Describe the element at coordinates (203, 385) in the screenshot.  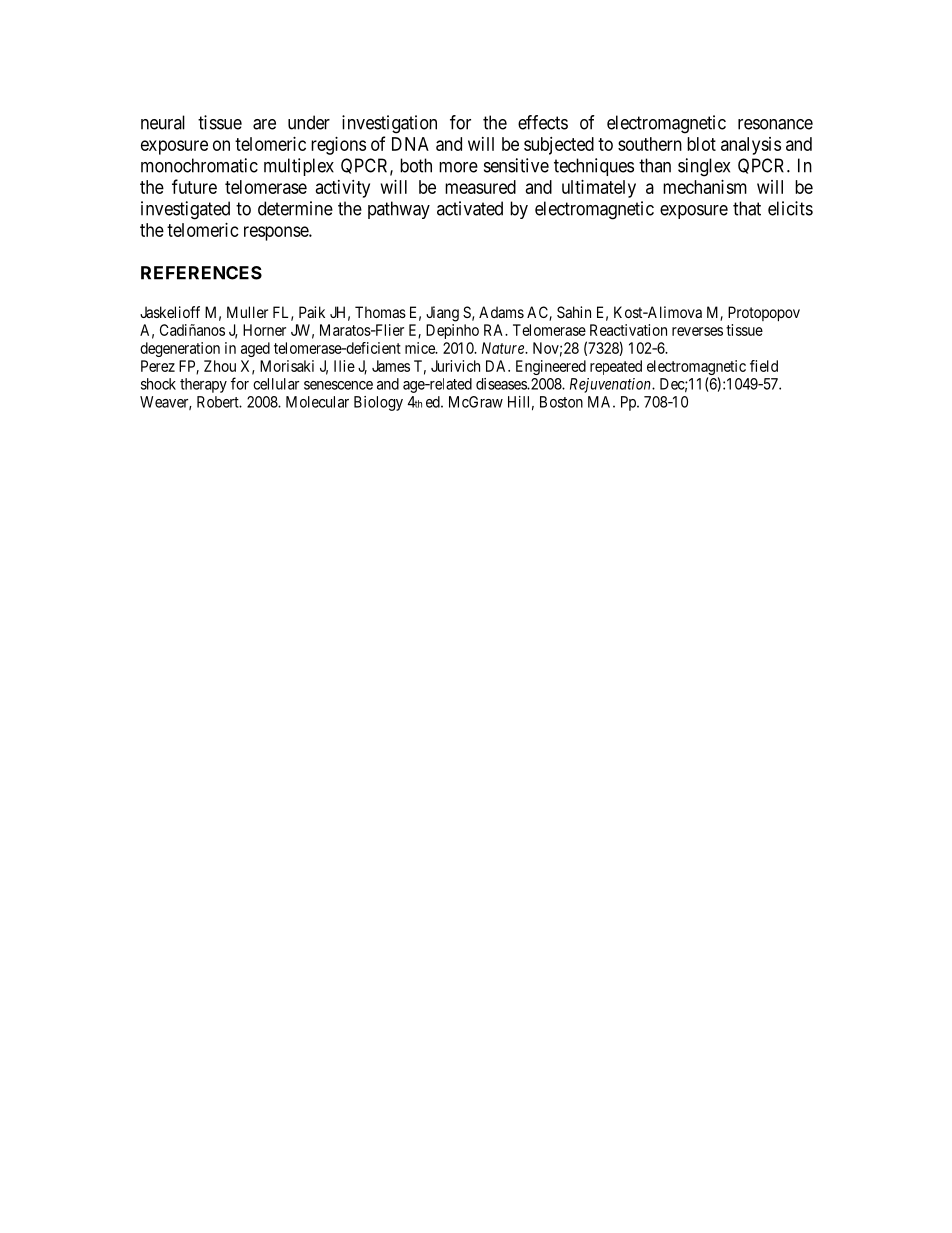
I see `therapy` at that location.
